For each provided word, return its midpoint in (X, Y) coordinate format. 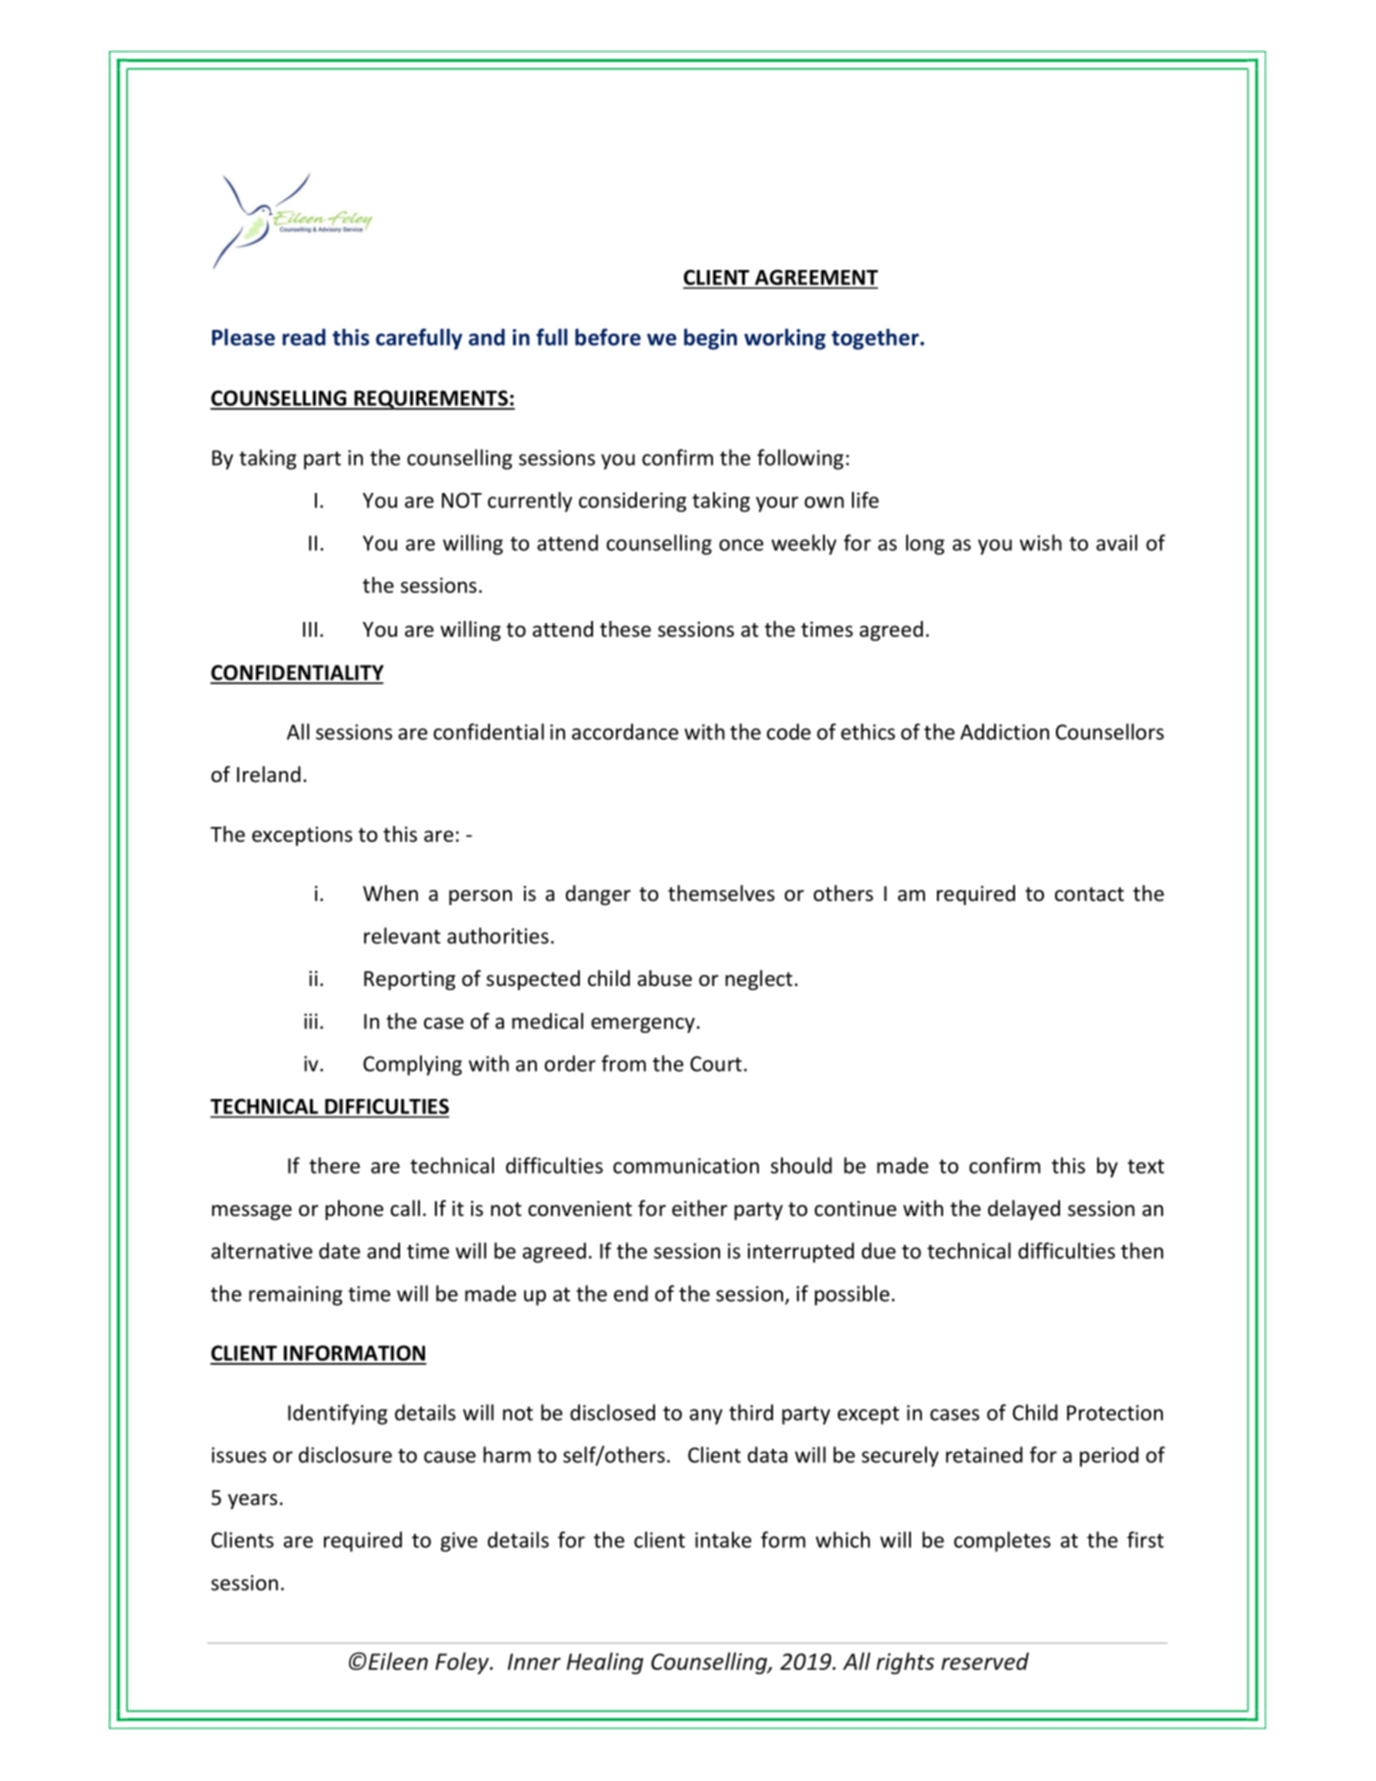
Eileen (397, 1661)
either (699, 1208)
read (304, 337)
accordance (625, 731)
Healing (605, 1663)
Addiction (1004, 731)
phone (354, 1210)
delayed (1024, 1210)
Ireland (269, 774)
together (876, 339)
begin (710, 339)
